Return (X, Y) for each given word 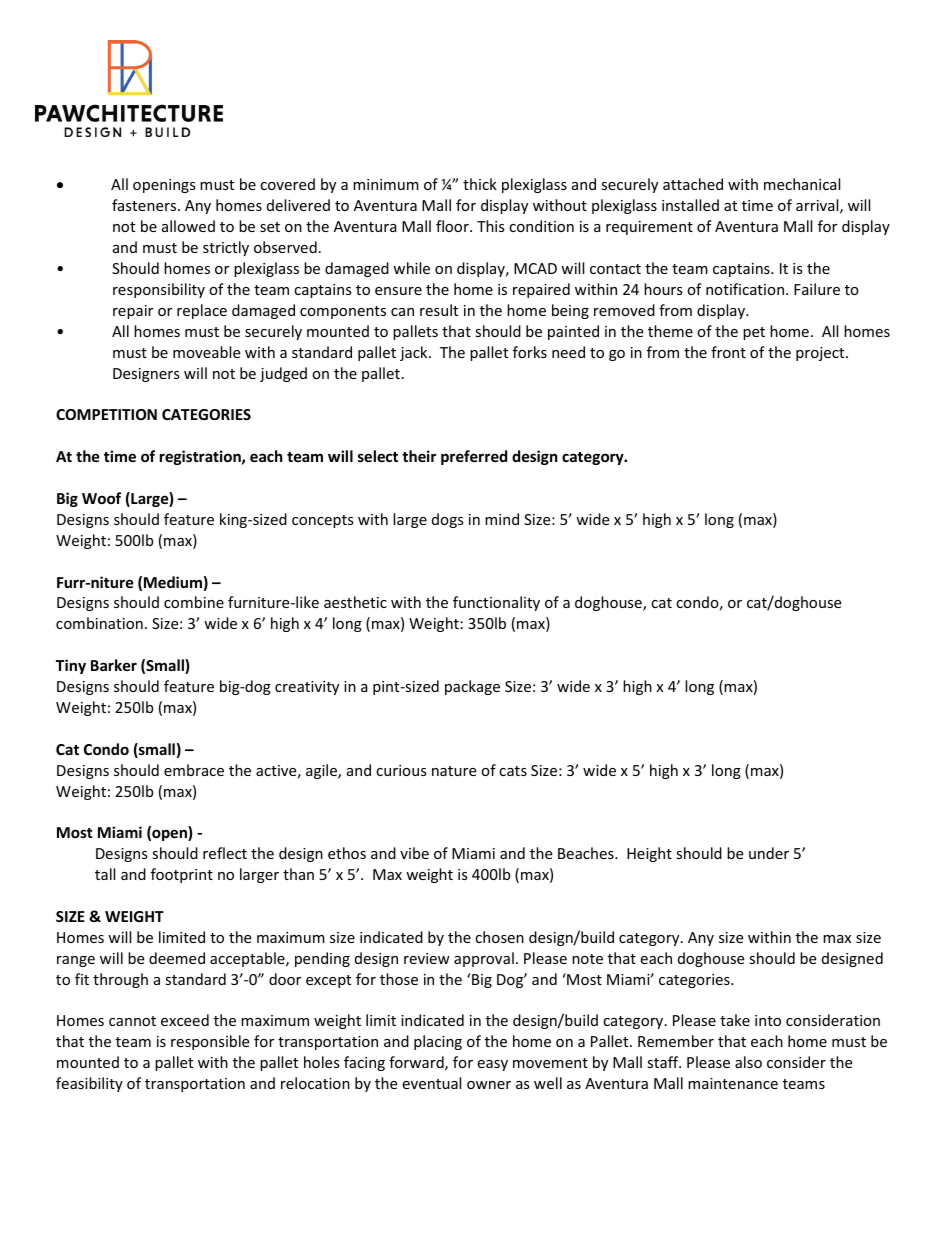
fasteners (145, 205)
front (728, 352)
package (472, 687)
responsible (210, 1042)
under (769, 853)
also (748, 1062)
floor (453, 226)
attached (693, 184)
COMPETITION (106, 414)
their (419, 456)
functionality (496, 603)
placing (438, 1042)
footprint (182, 875)
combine (194, 602)
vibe (414, 853)
